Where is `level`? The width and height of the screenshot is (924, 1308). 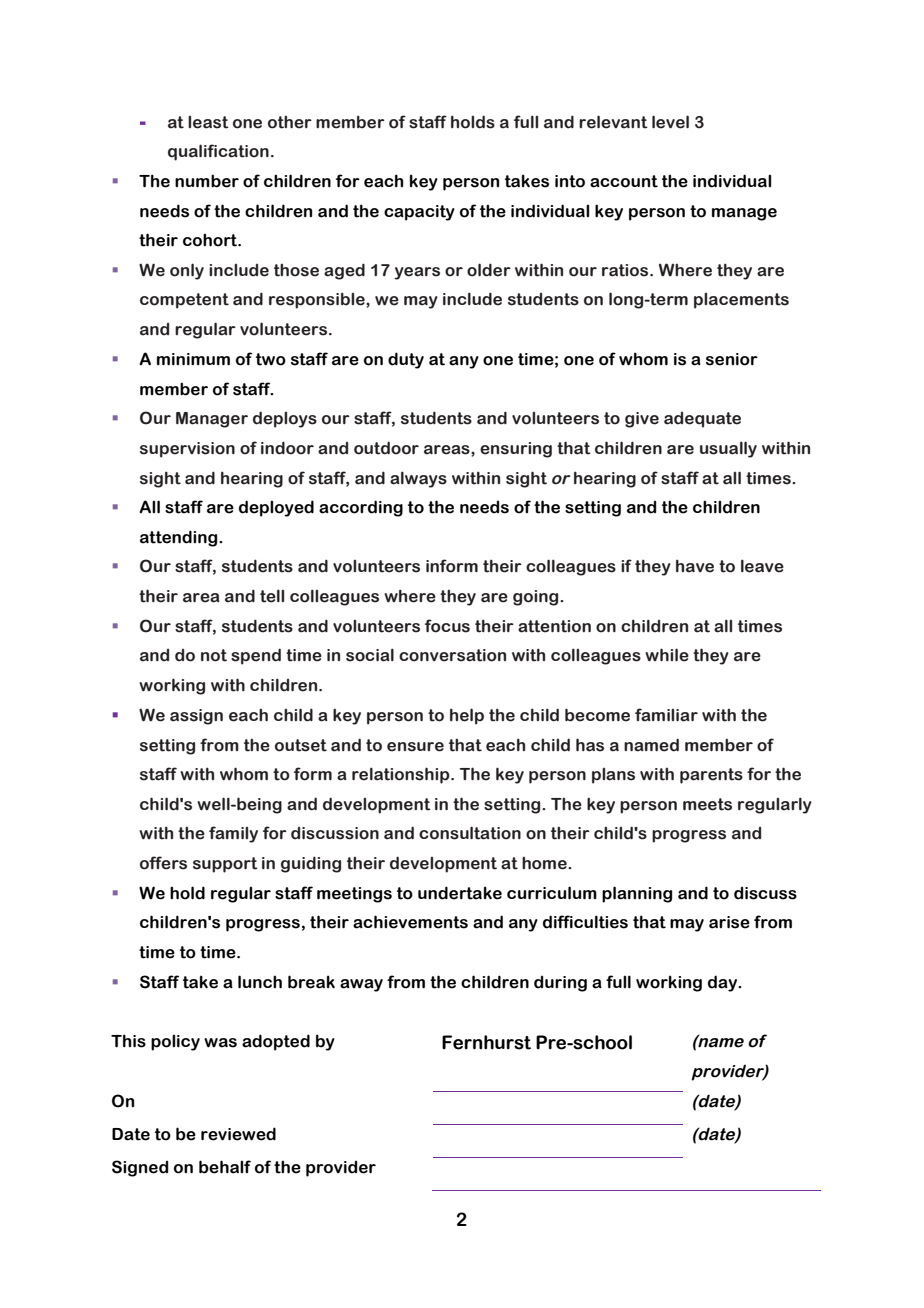
level is located at coordinates (670, 122).
